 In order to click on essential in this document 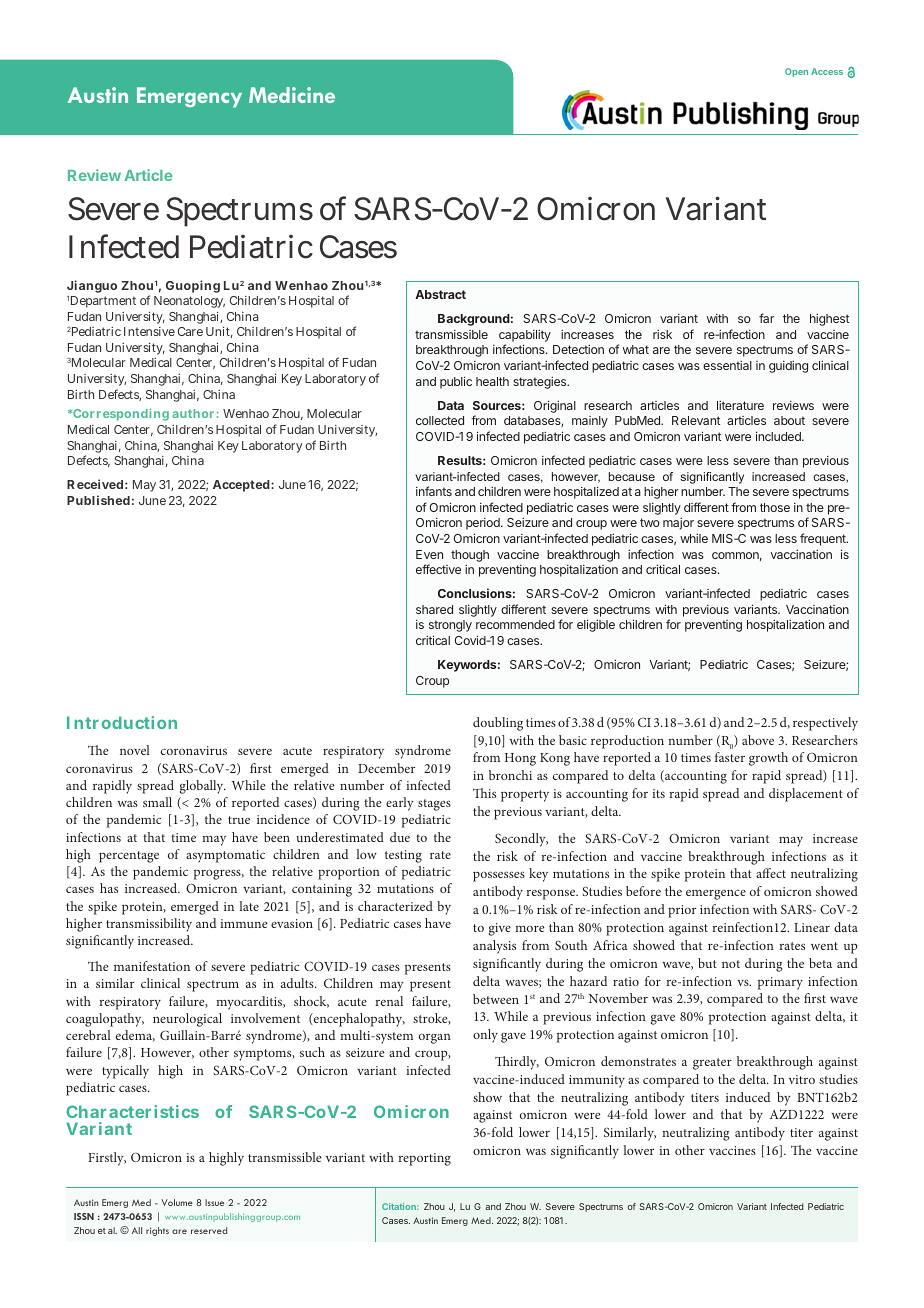, I will do `click(727, 365)`.
